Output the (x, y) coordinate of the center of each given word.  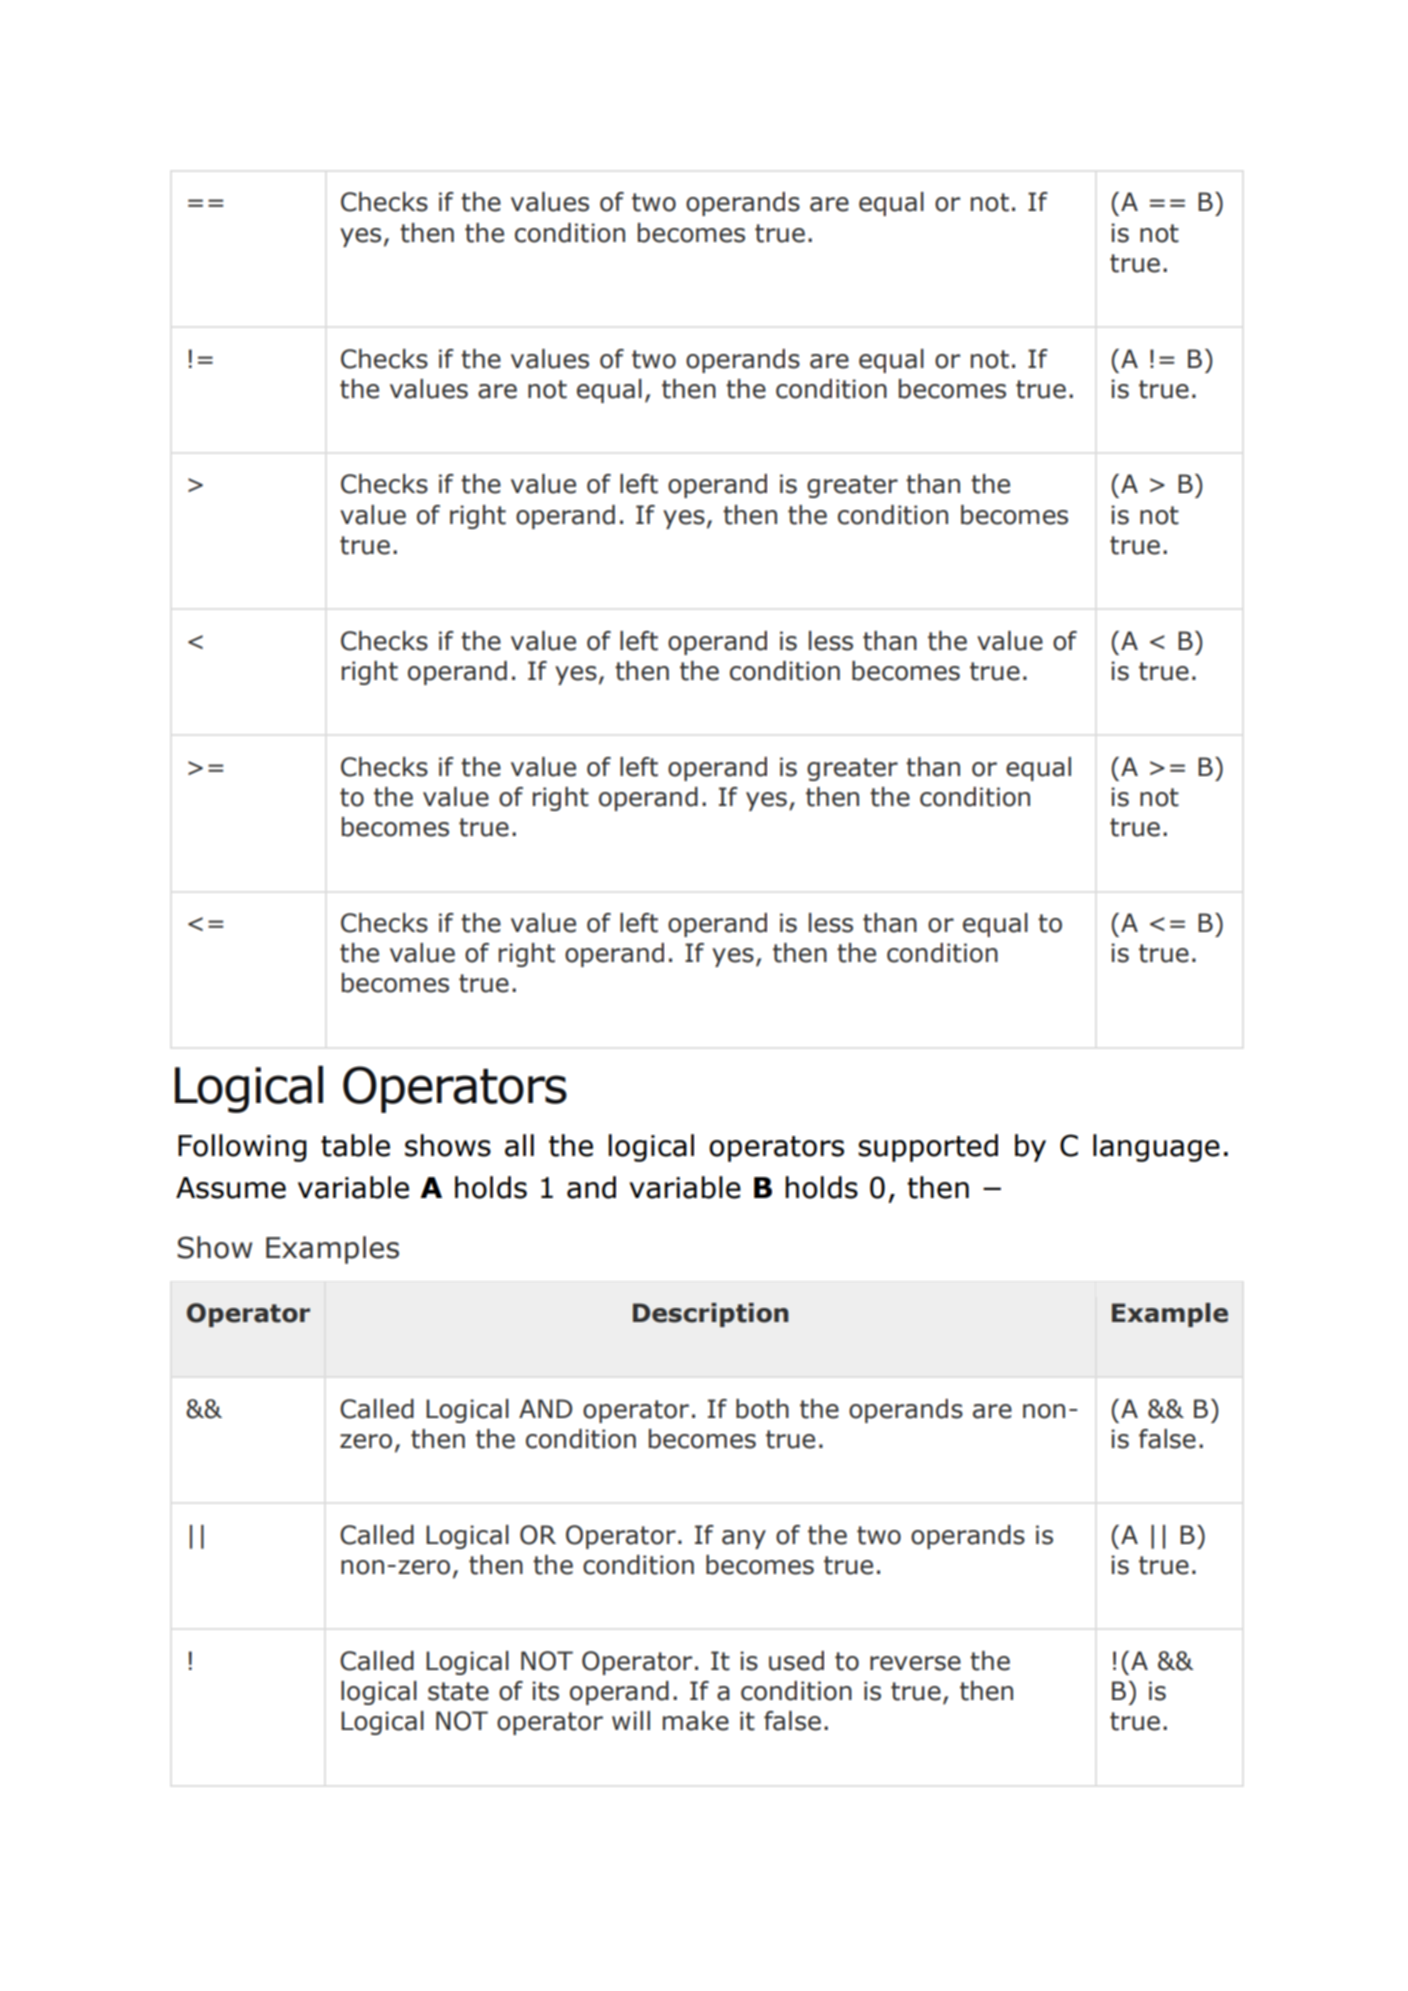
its (545, 1691)
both (762, 1409)
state (458, 1691)
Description (710, 1315)
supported (928, 1148)
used (796, 1661)
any (744, 1539)
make (696, 1721)
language (1156, 1148)
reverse (915, 1663)
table (355, 1145)
